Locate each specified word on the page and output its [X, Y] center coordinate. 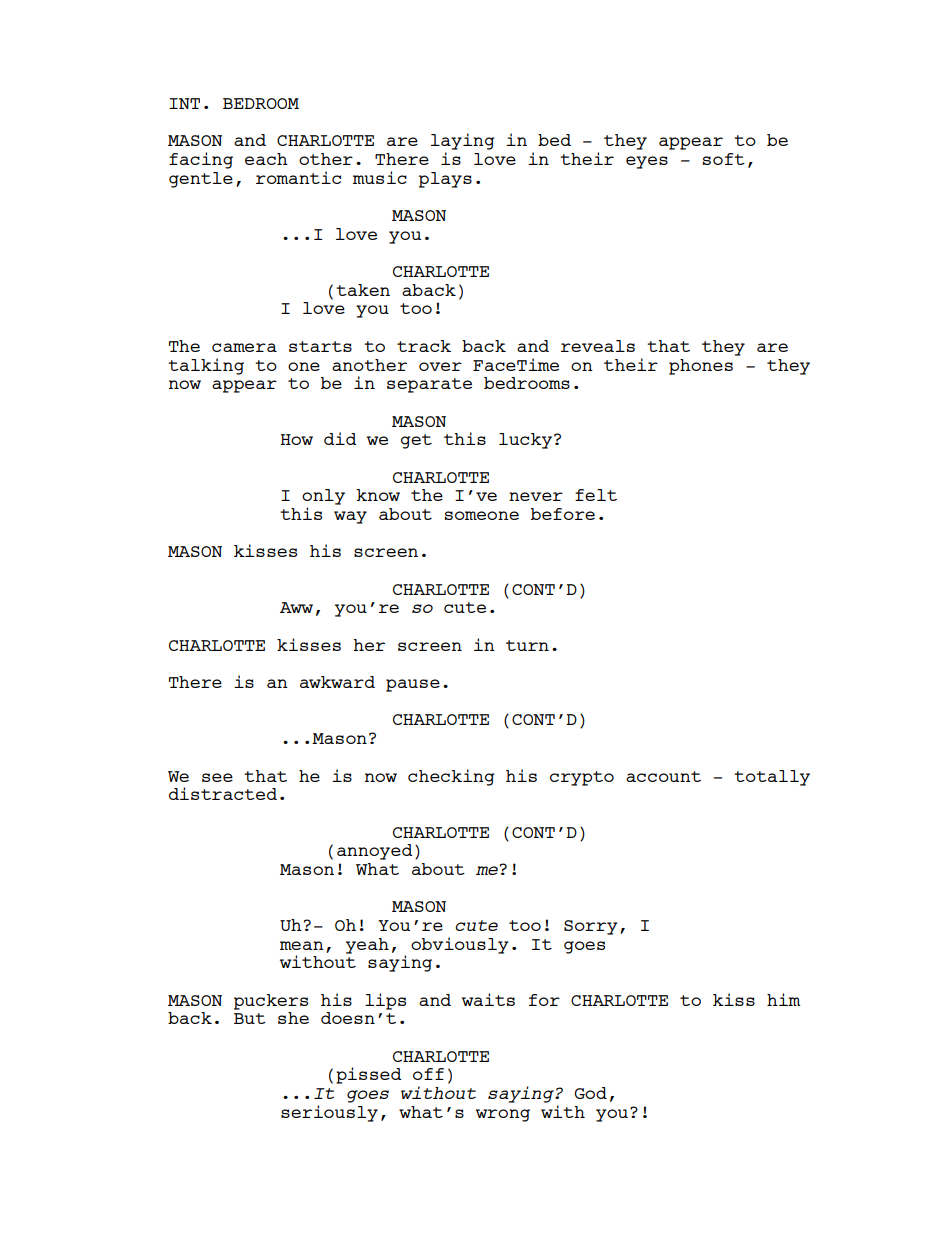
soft [724, 159]
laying [463, 141]
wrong [503, 1115]
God [590, 1093]
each [266, 159]
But [250, 1018]
